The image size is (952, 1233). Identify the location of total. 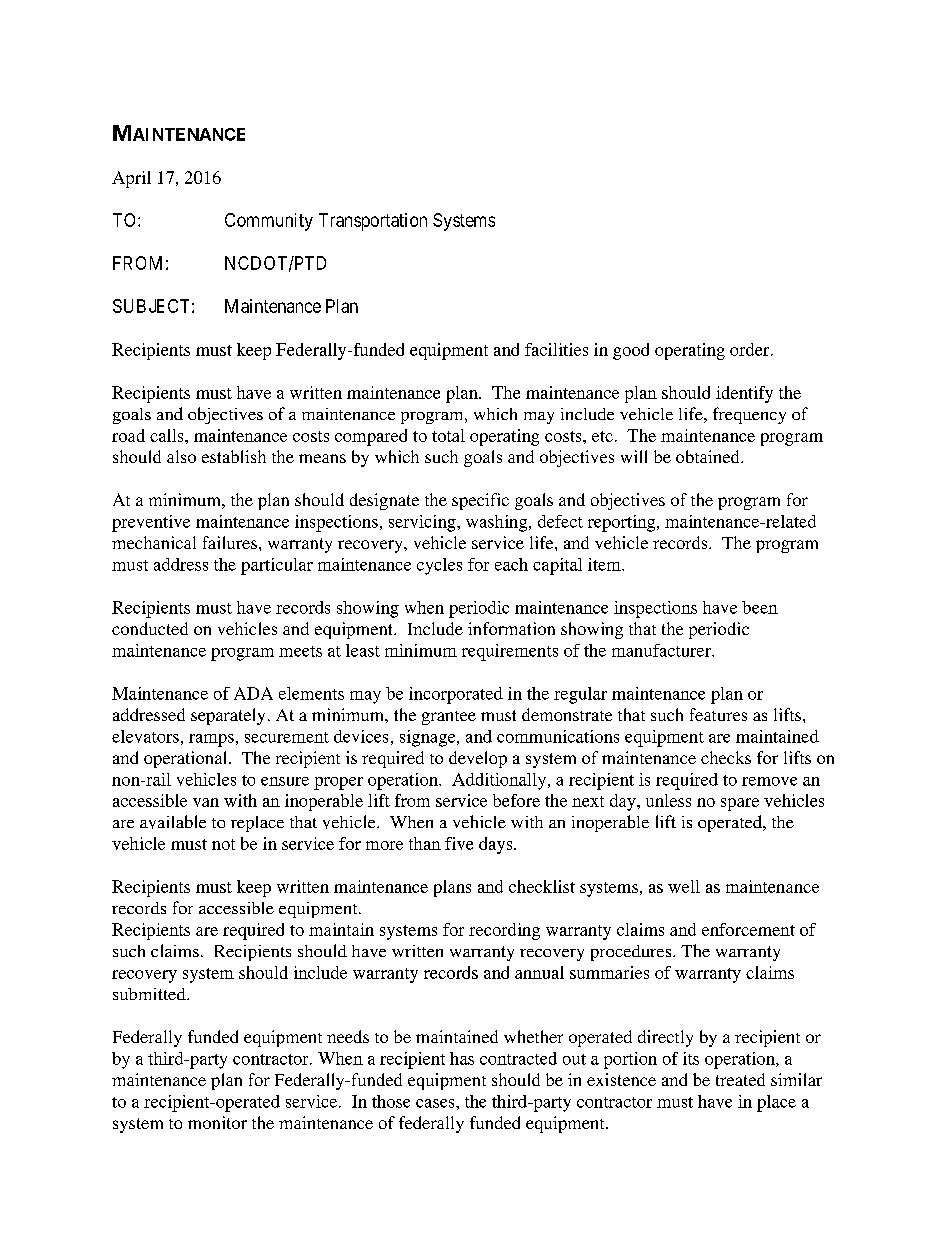
(448, 435).
